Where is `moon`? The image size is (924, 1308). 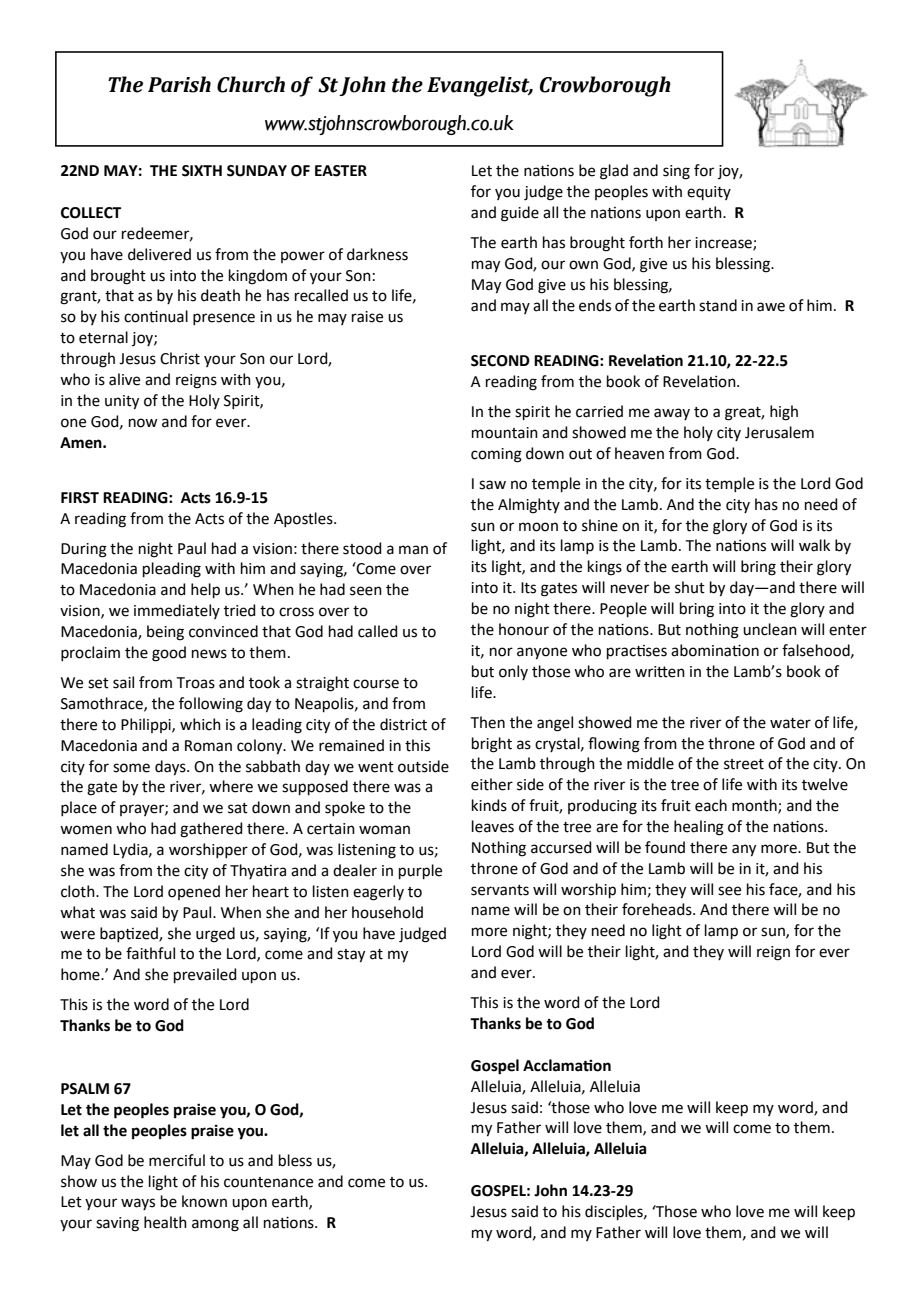
moon is located at coordinates (538, 527).
